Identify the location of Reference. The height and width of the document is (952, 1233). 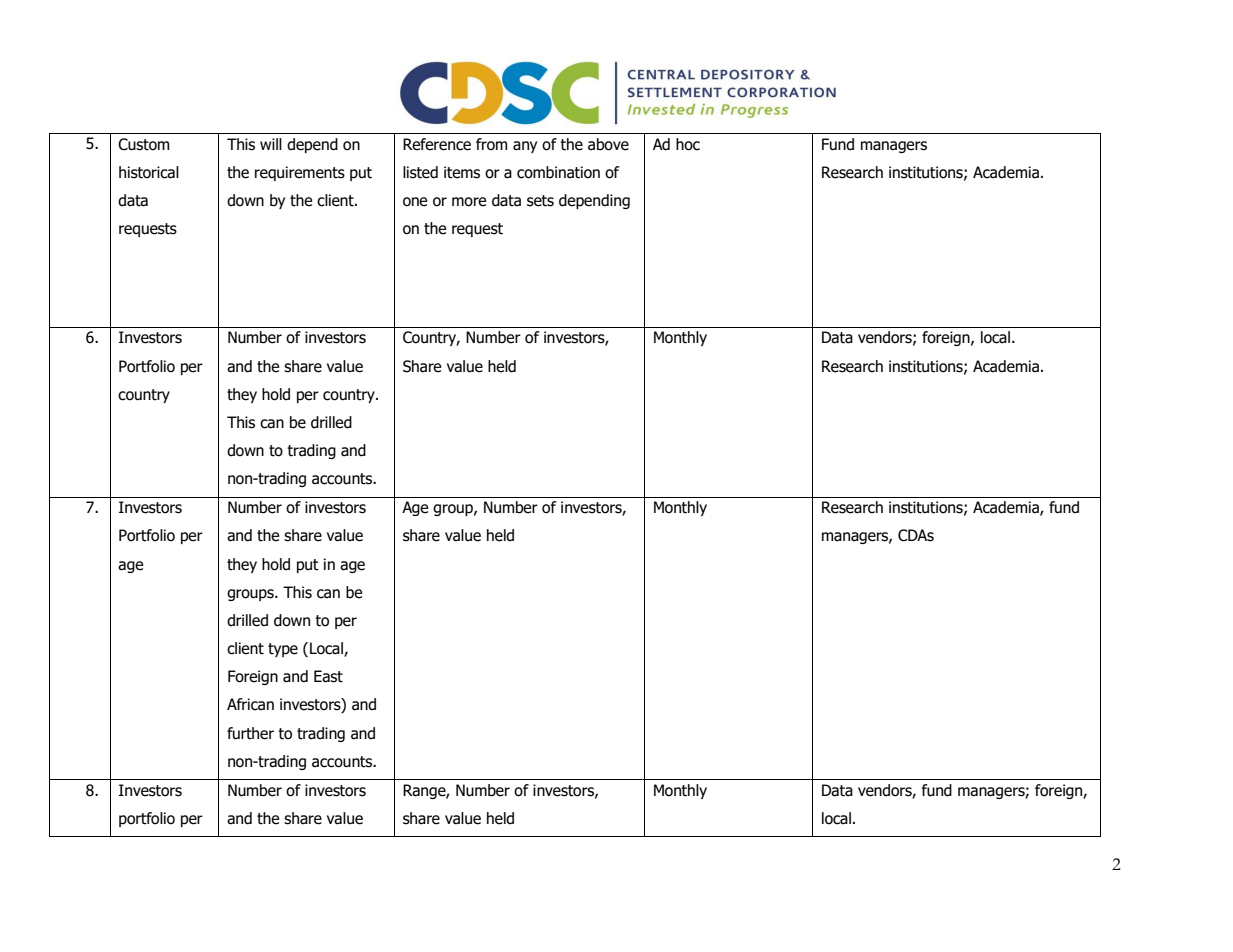
(437, 144).
